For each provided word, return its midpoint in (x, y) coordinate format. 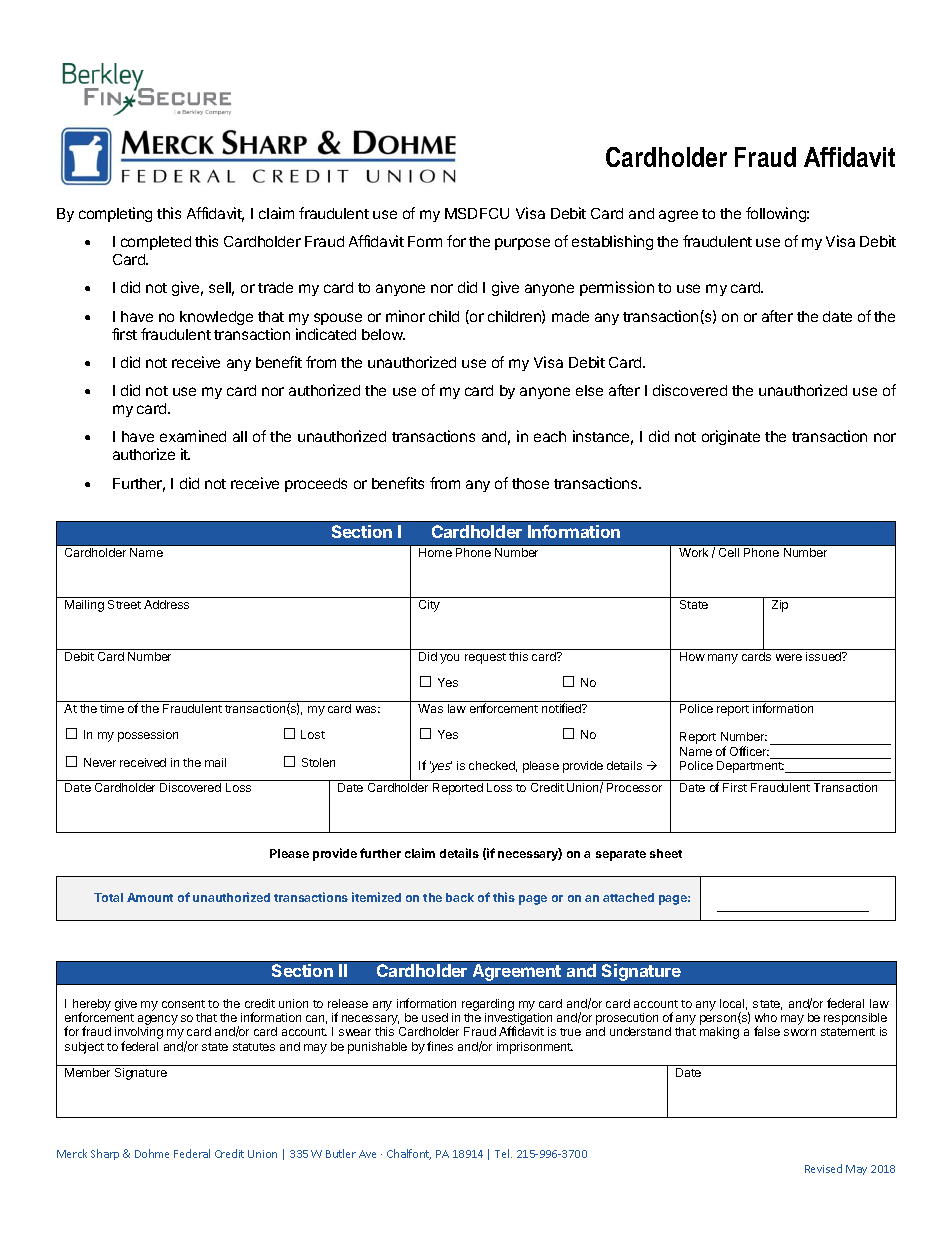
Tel (503, 1153)
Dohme (152, 1153)
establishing (612, 242)
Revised (823, 1168)
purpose (522, 244)
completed (156, 243)
